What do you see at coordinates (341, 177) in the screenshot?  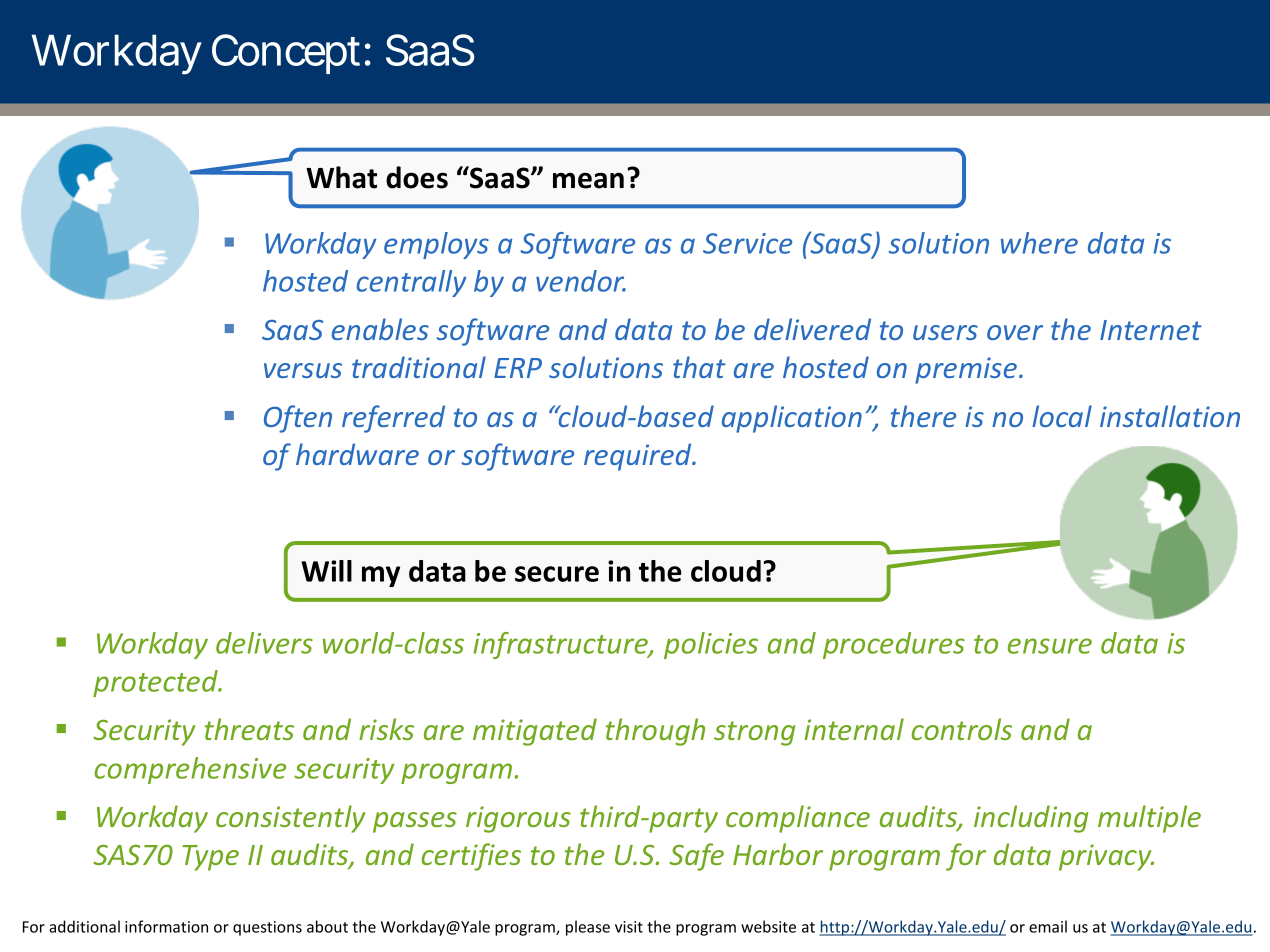 I see `What` at bounding box center [341, 177].
